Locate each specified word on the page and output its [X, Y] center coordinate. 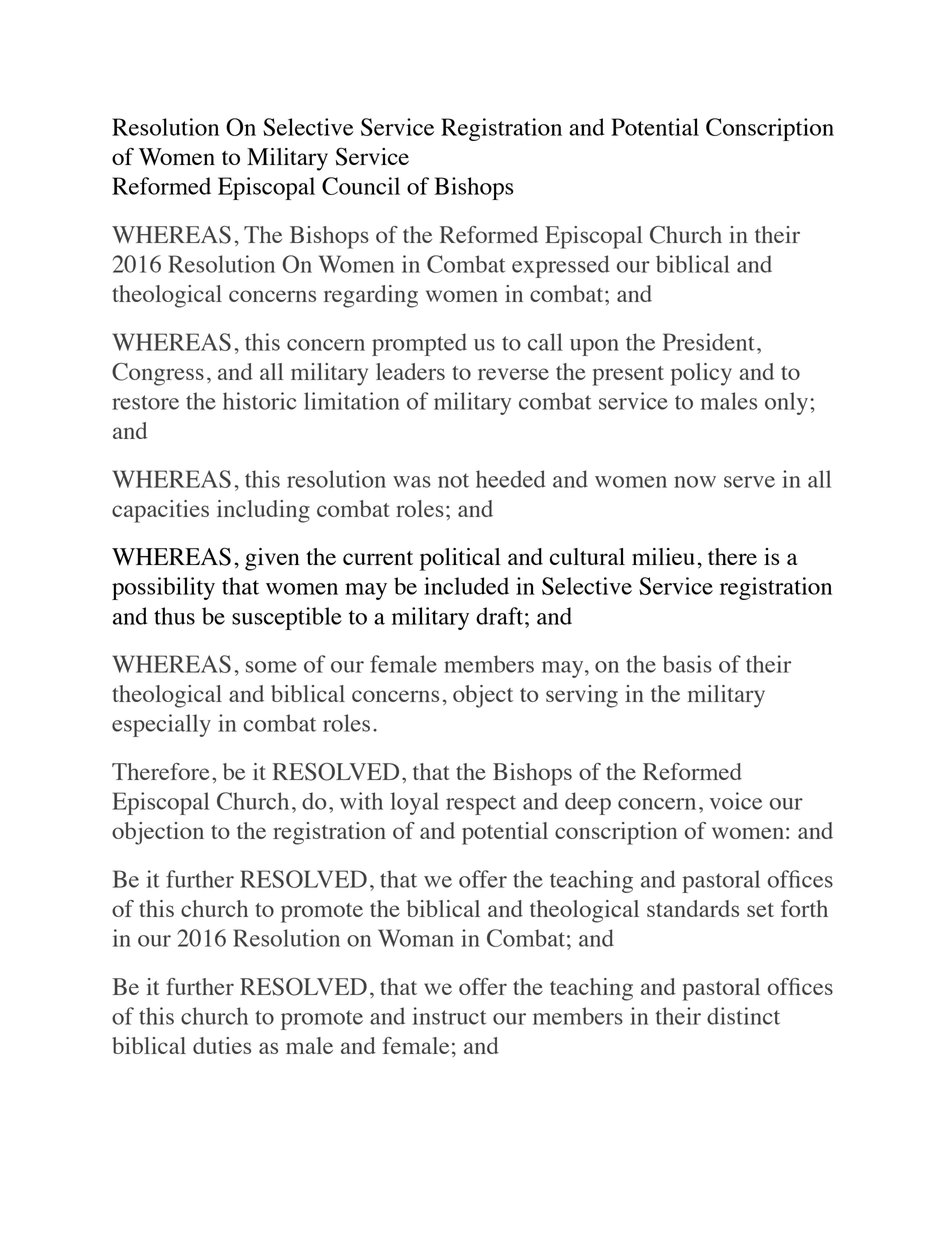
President [709, 342]
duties [222, 1045]
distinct [743, 1016]
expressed [561, 266]
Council [361, 186]
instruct [449, 1016]
